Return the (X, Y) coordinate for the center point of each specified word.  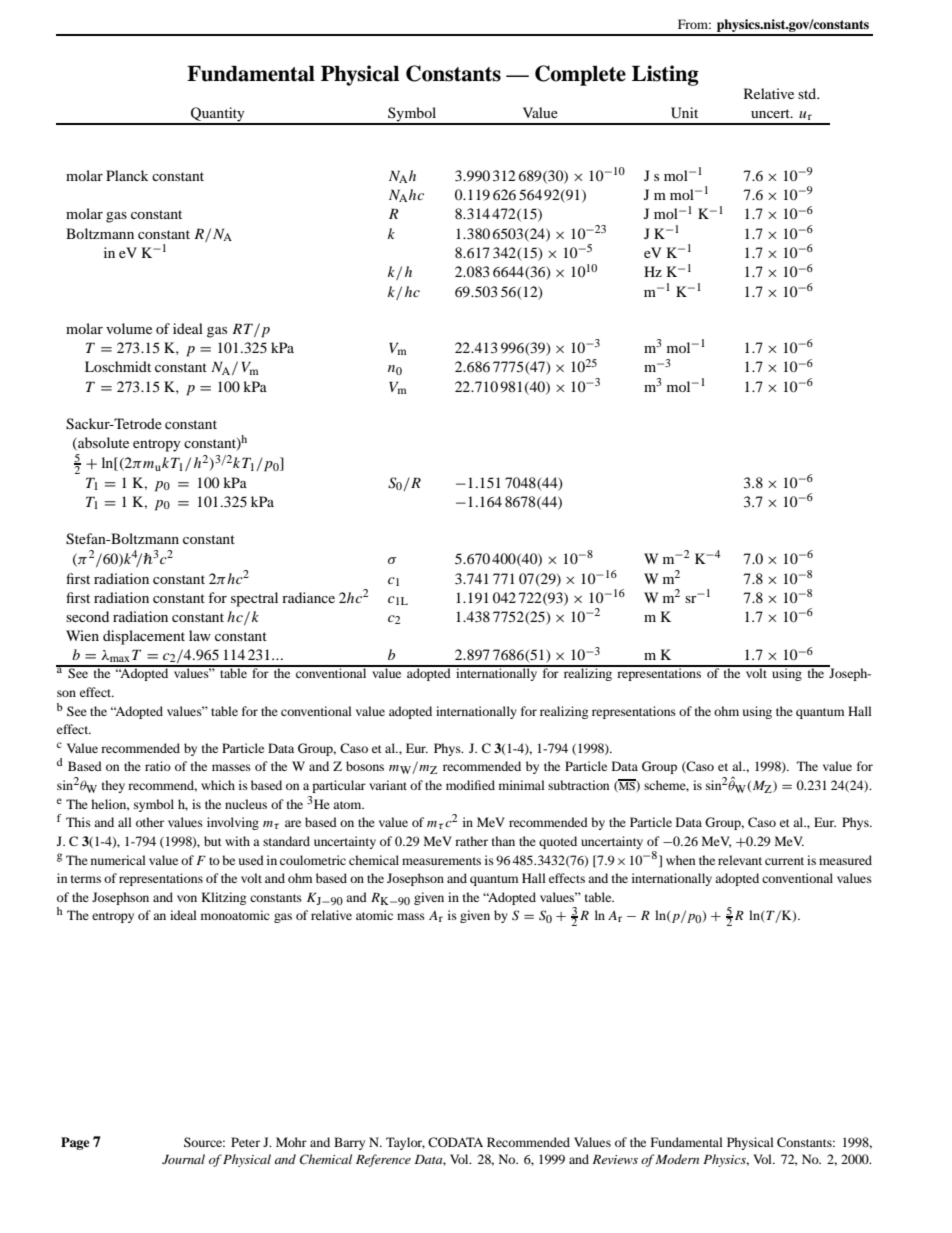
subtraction (578, 785)
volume (129, 328)
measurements (441, 861)
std (808, 93)
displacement (144, 637)
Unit (684, 113)
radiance (308, 597)
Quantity (218, 115)
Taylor (405, 1143)
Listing (665, 75)
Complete (580, 75)
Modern (677, 1159)
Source (204, 1142)
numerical (118, 860)
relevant (740, 860)
